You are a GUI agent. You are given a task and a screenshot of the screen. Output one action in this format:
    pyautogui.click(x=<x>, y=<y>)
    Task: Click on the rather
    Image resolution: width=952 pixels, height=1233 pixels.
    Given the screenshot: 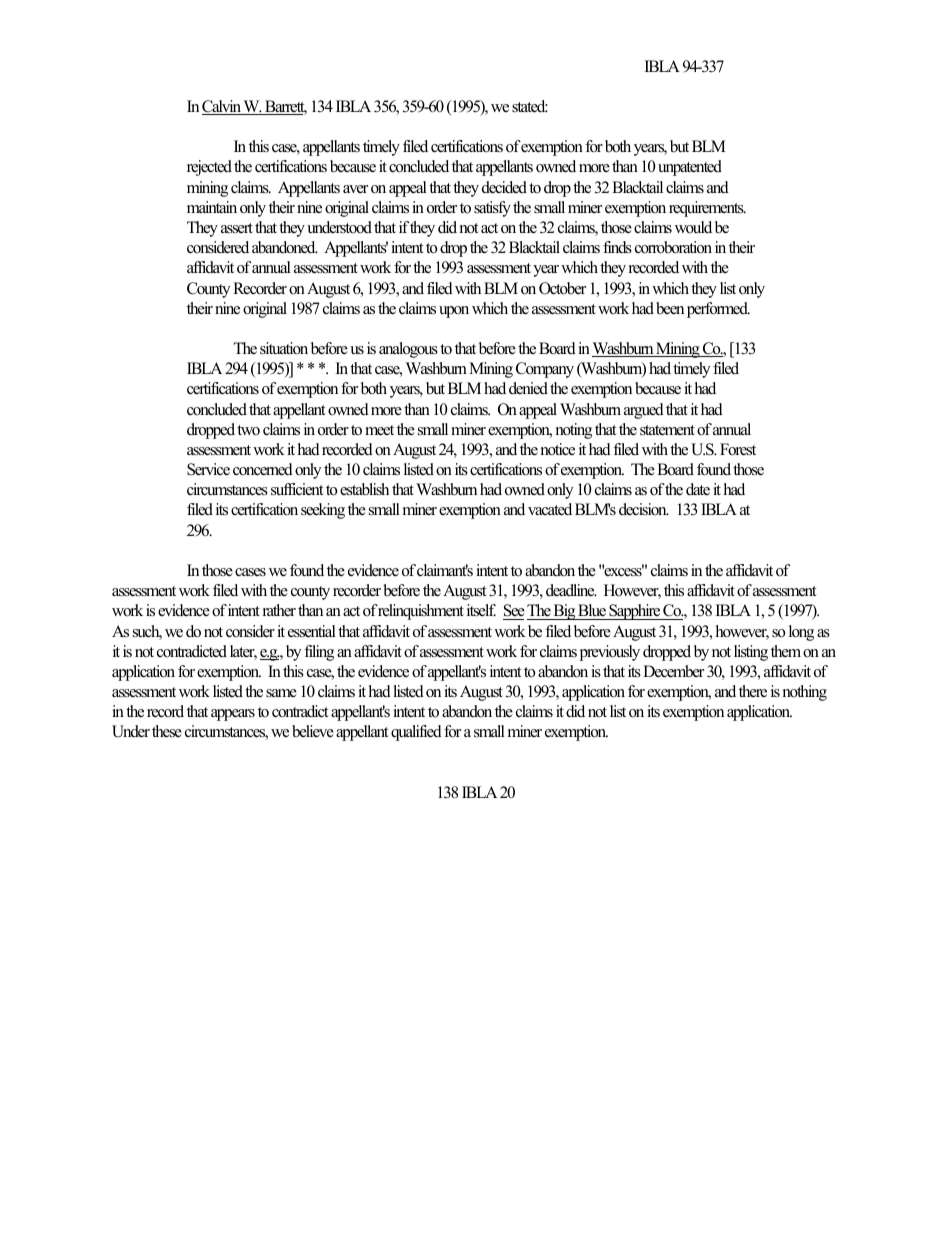 What is the action you would take?
    pyautogui.click(x=279, y=610)
